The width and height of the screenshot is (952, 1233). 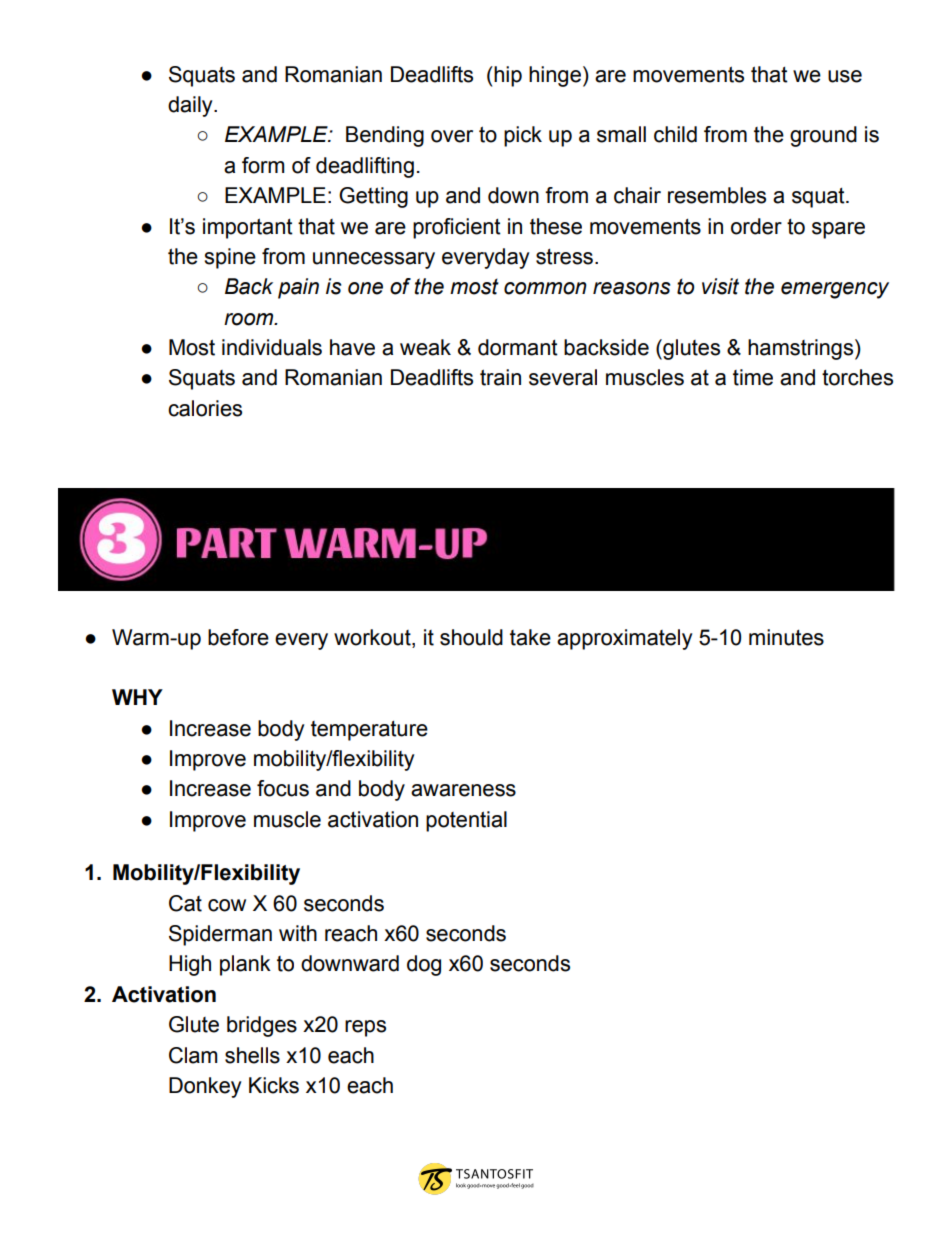 What do you see at coordinates (365, 1028) in the screenshot?
I see `reps` at bounding box center [365, 1028].
